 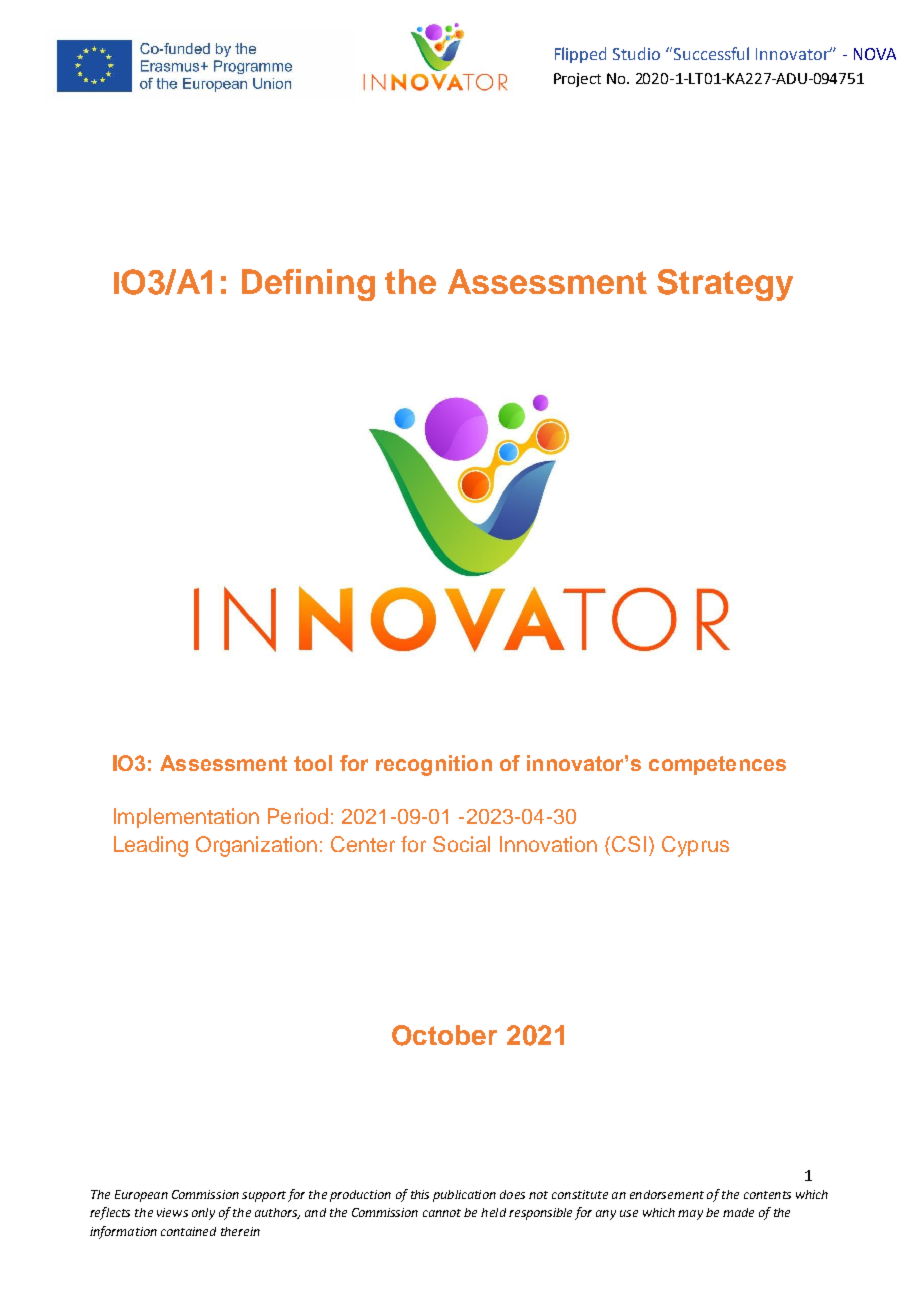 What do you see at coordinates (434, 765) in the document?
I see `recognition` at bounding box center [434, 765].
